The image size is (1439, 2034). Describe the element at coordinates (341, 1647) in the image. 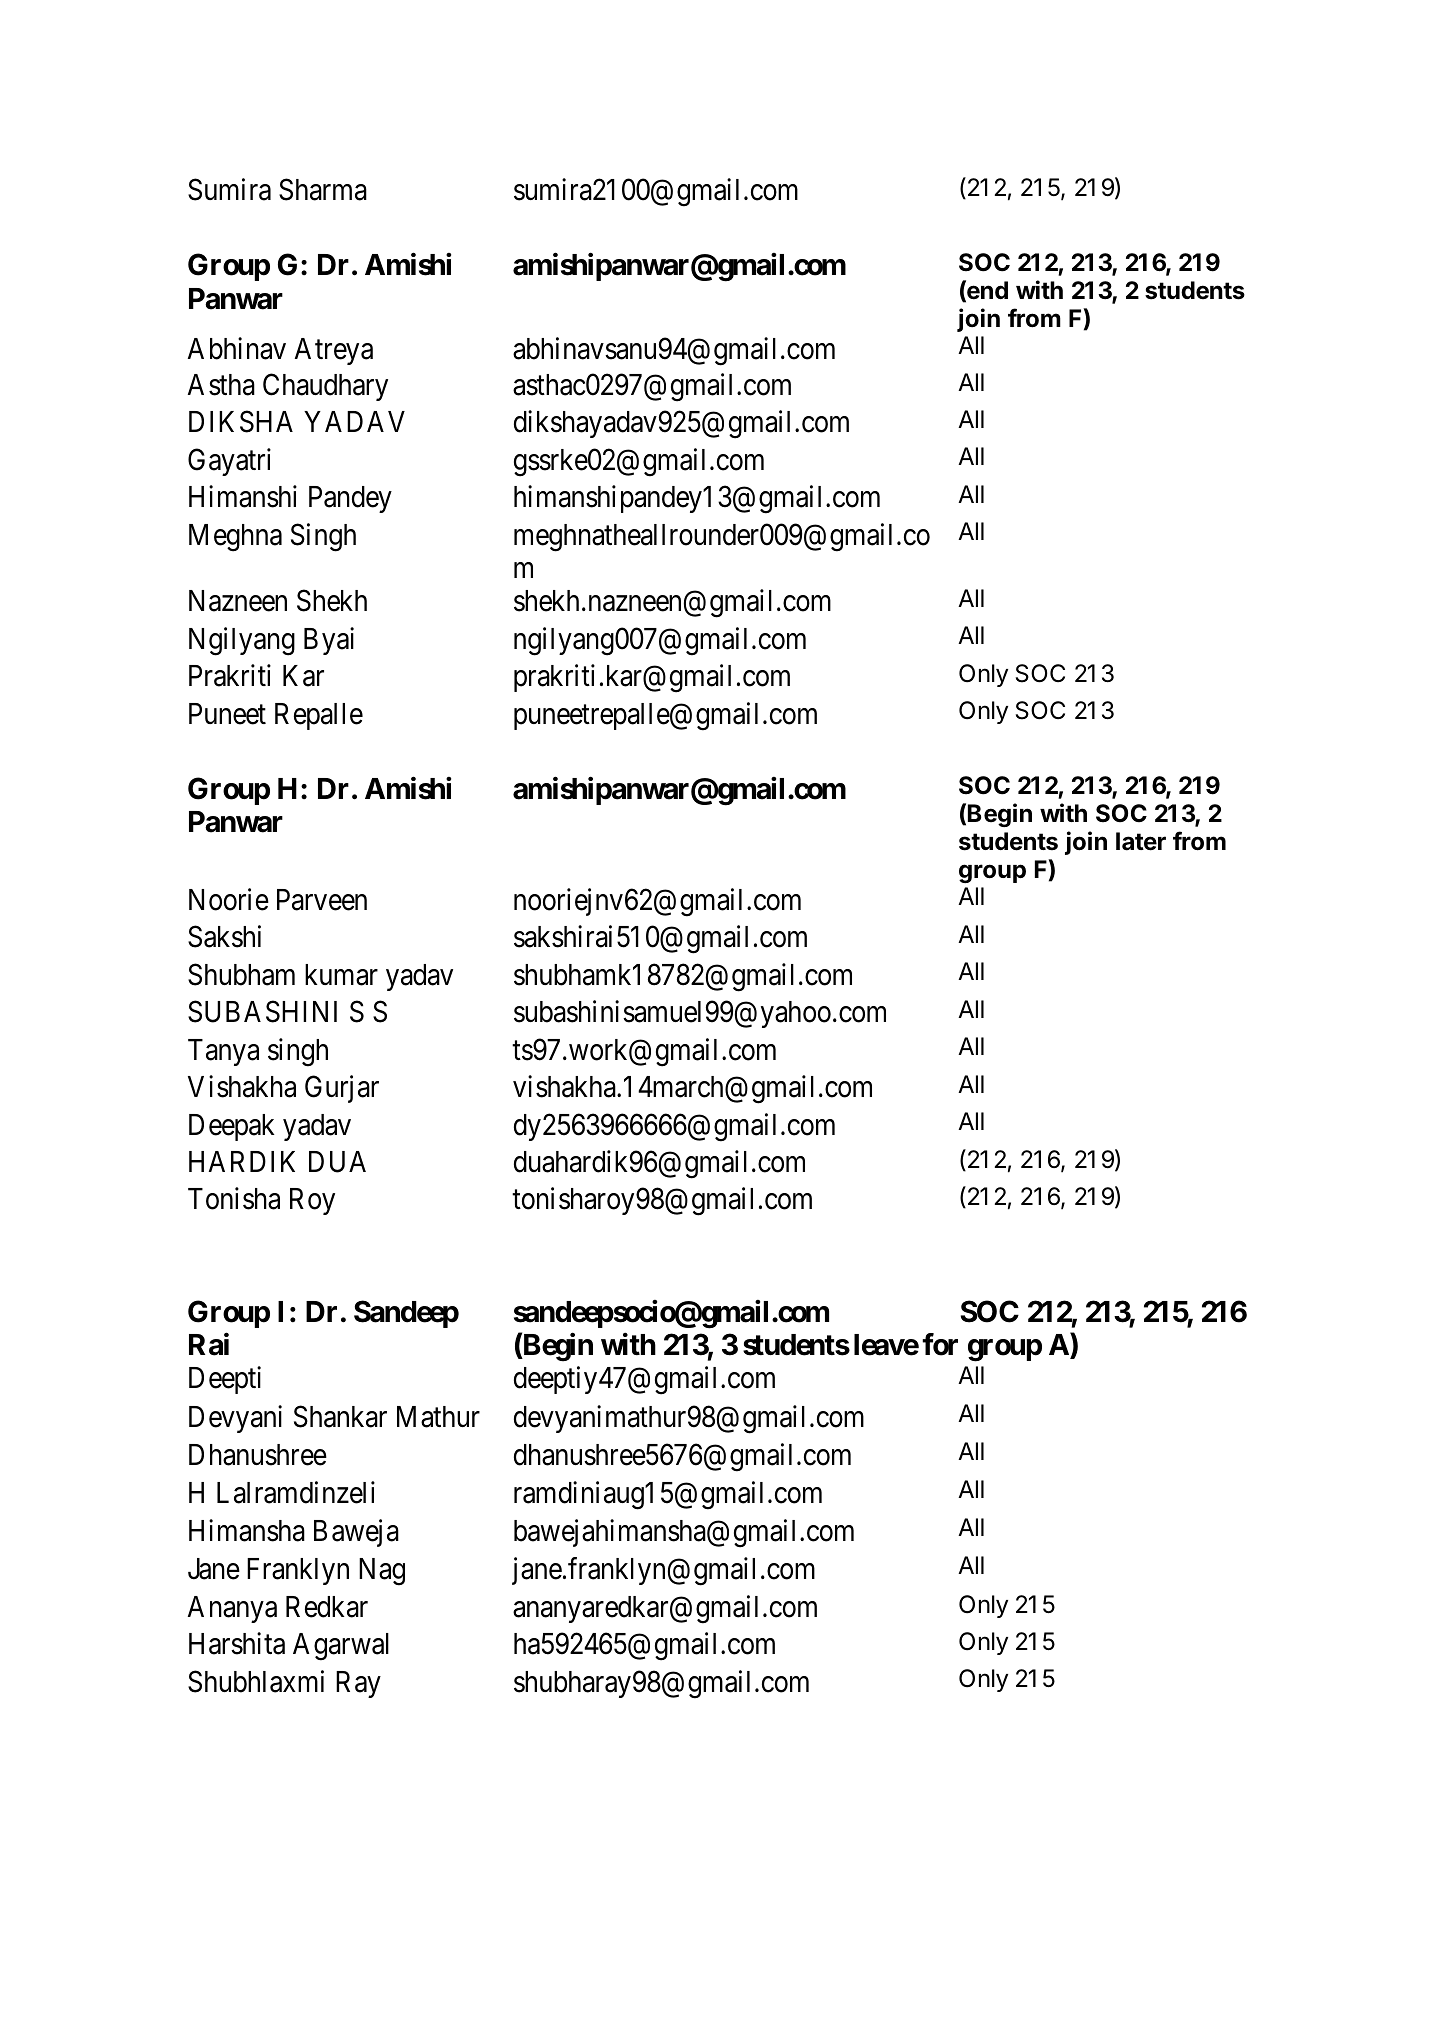

I see `Agarwal` at that location.
